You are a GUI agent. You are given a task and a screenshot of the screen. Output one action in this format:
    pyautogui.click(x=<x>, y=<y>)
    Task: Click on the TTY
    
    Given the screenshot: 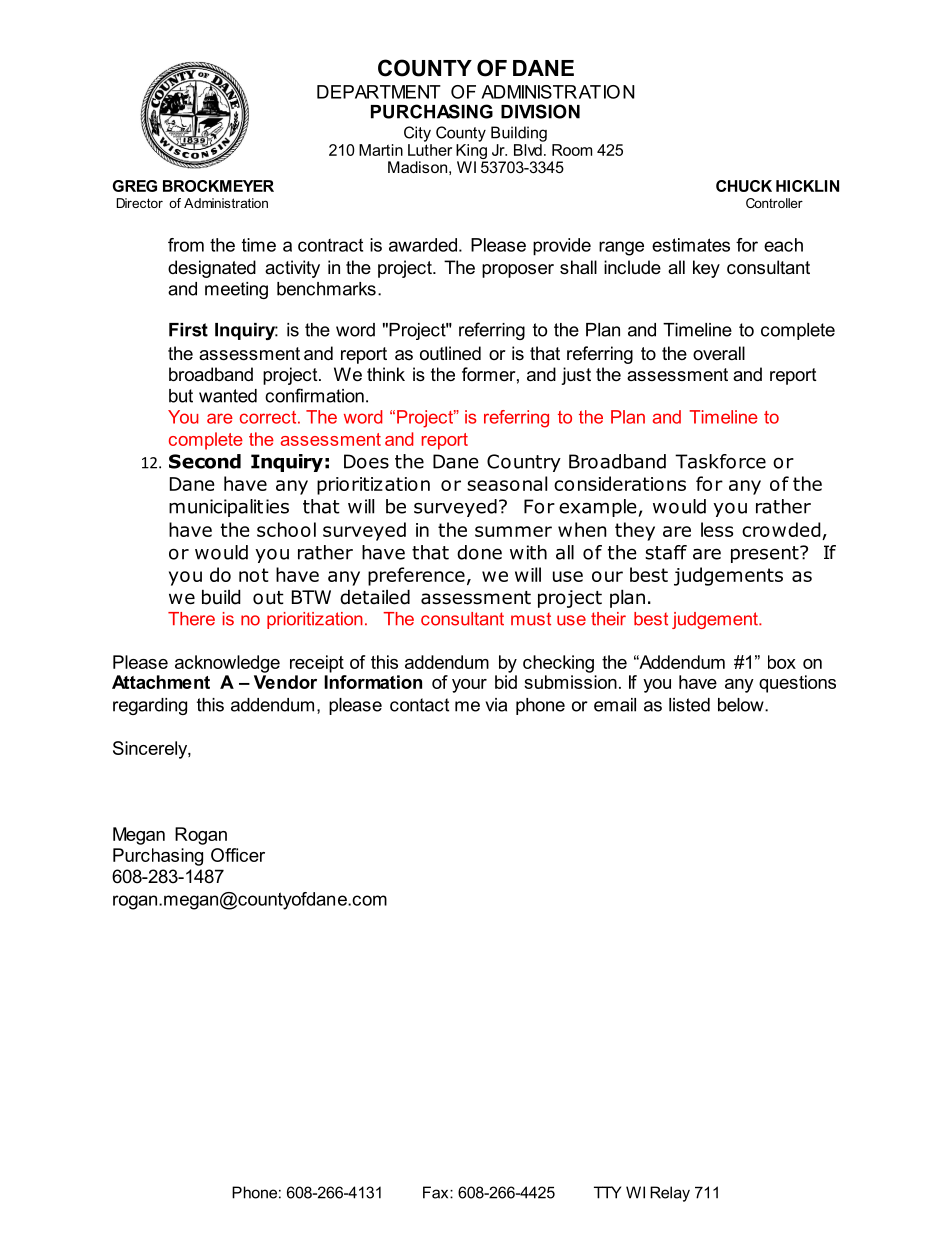 What is the action you would take?
    pyautogui.click(x=607, y=1192)
